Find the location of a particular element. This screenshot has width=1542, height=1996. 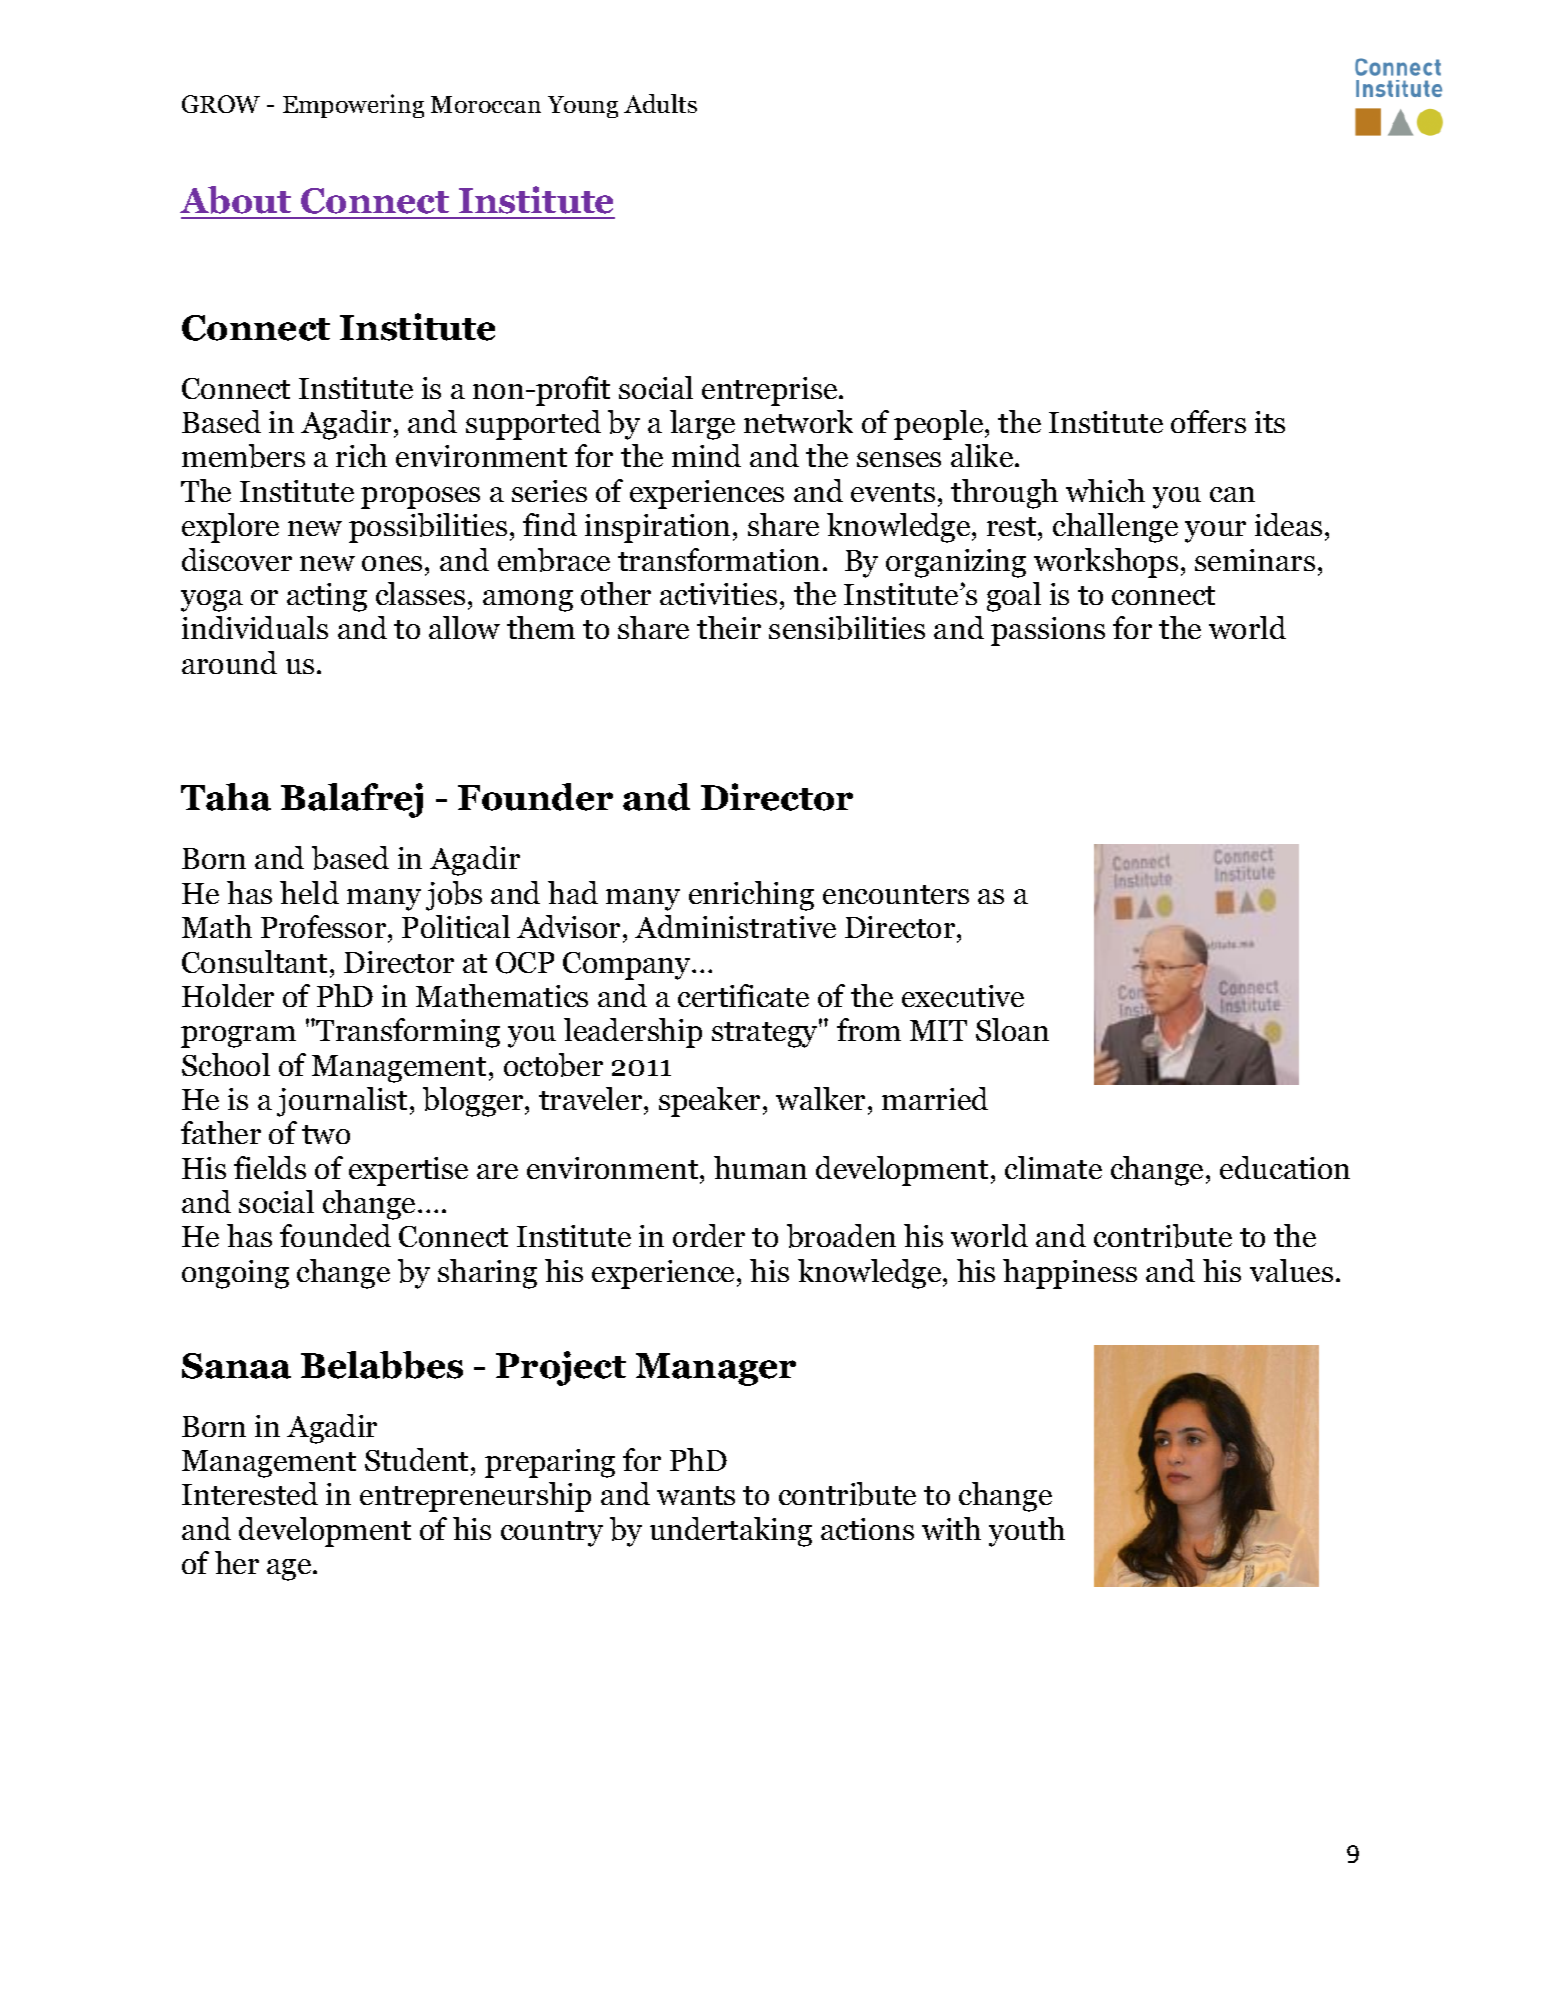

Empowering is located at coordinates (353, 106).
